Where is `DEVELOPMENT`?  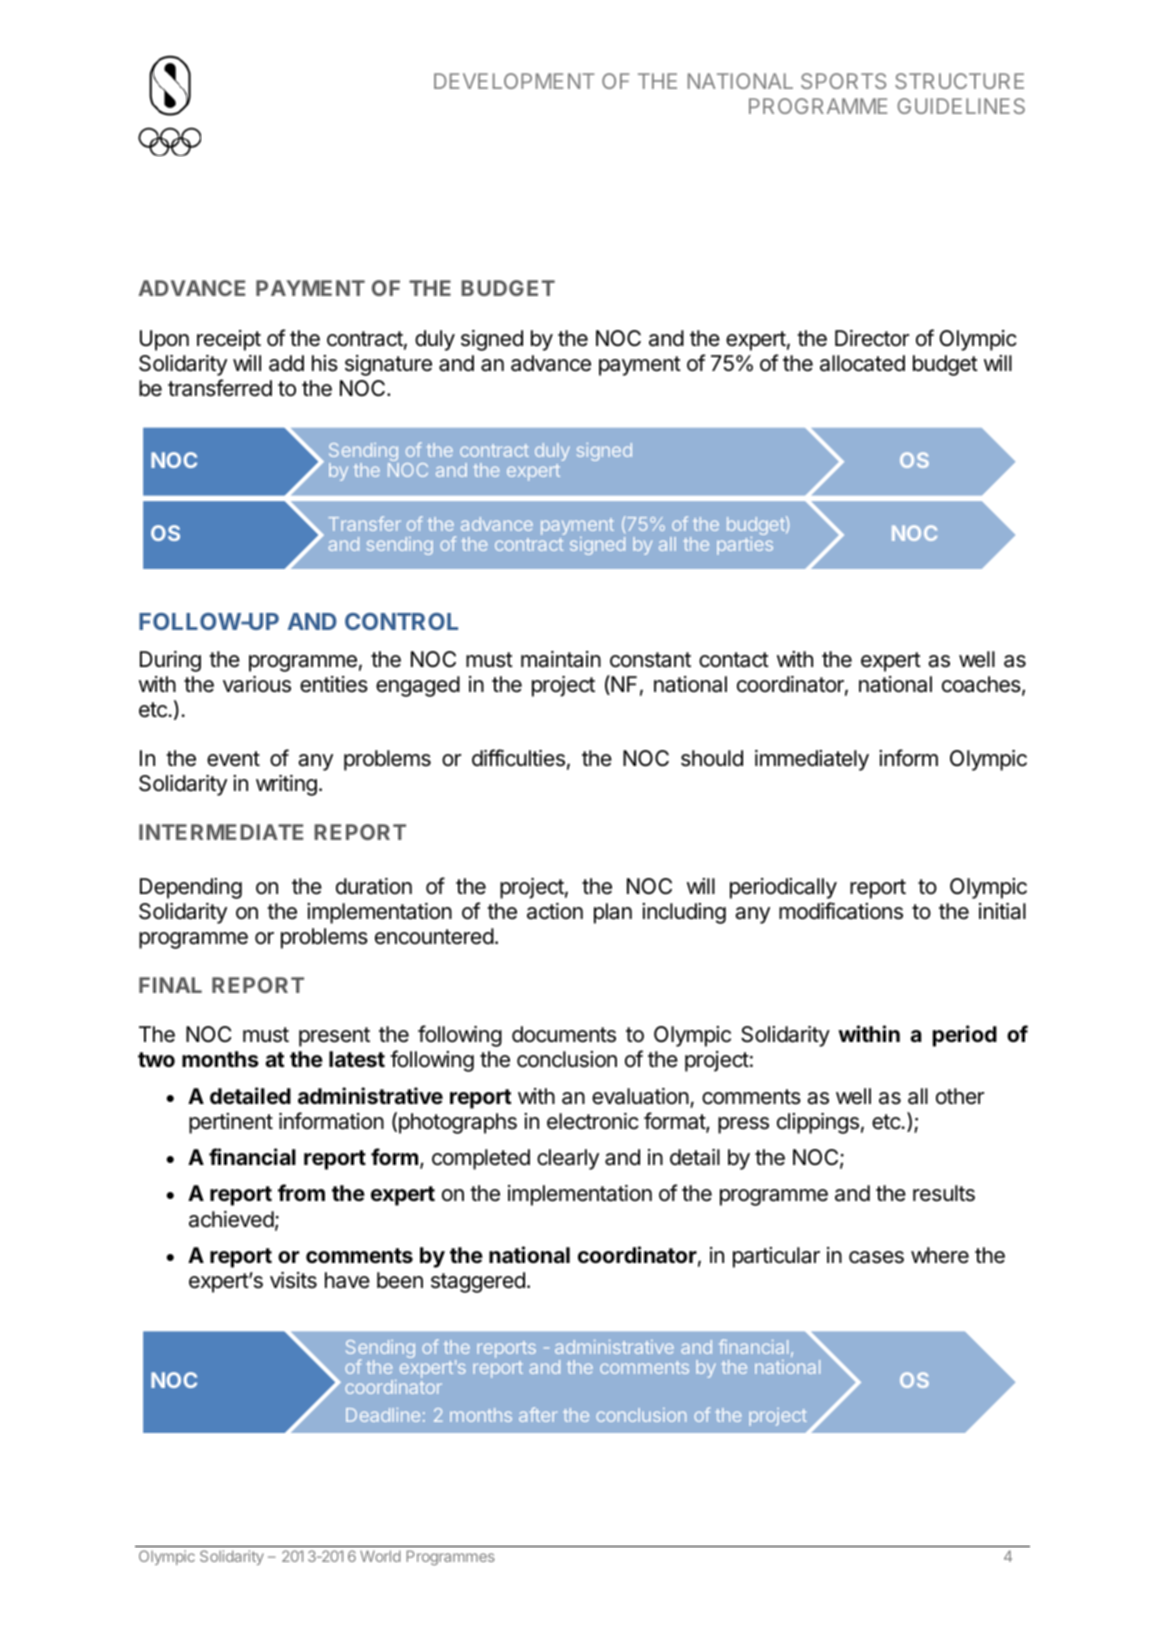
DEVELOPMENT is located at coordinates (514, 81).
